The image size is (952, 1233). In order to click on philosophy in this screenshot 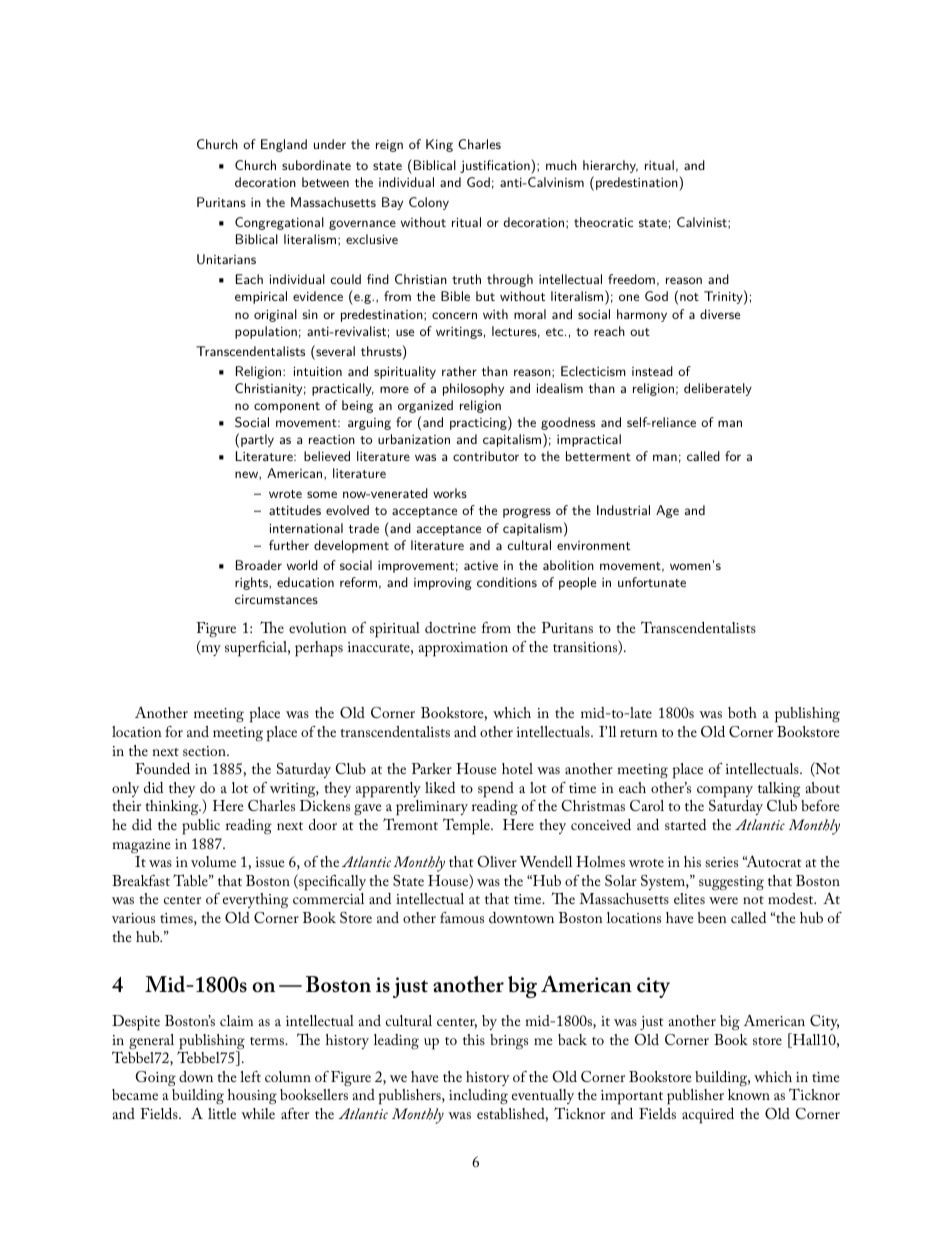, I will do `click(473, 389)`.
